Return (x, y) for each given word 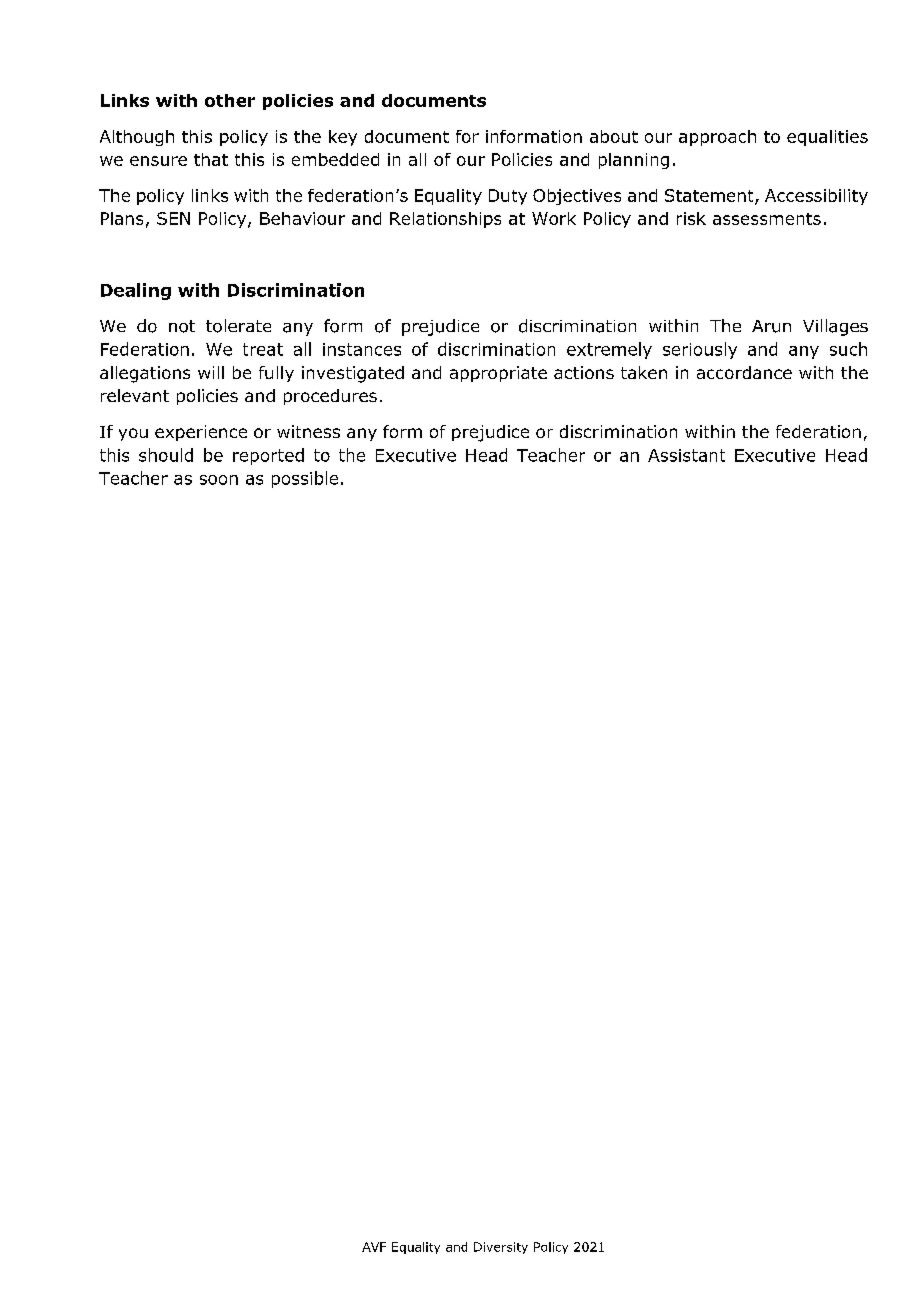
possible (305, 479)
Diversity (501, 1248)
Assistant (686, 455)
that (211, 159)
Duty (508, 197)
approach (717, 138)
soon (219, 480)
